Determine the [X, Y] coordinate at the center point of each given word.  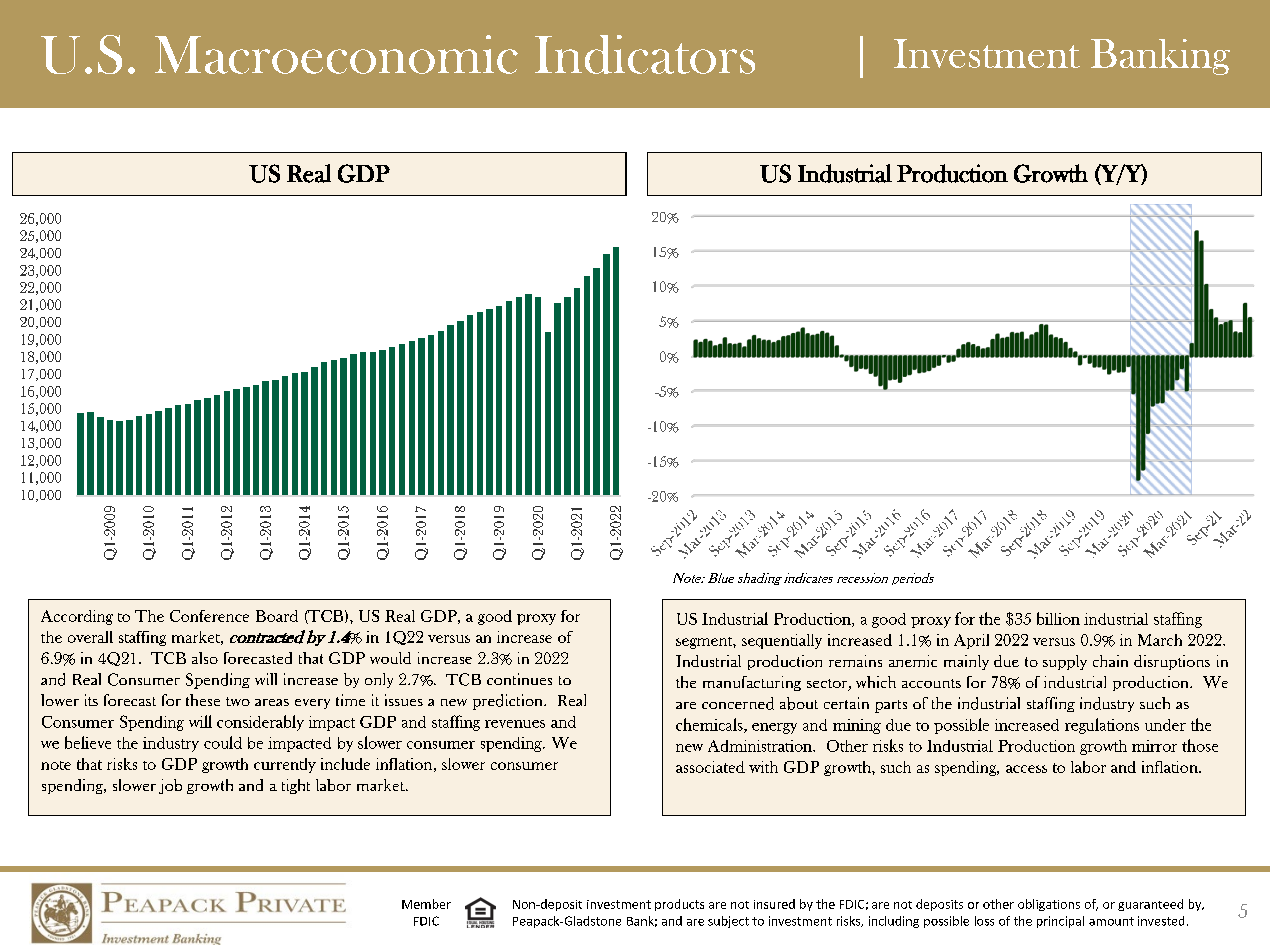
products [679, 905]
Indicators [645, 54]
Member [426, 904]
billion [1058, 618]
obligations [1049, 905]
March [1160, 640]
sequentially [782, 641]
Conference [209, 616]
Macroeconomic [336, 54]
